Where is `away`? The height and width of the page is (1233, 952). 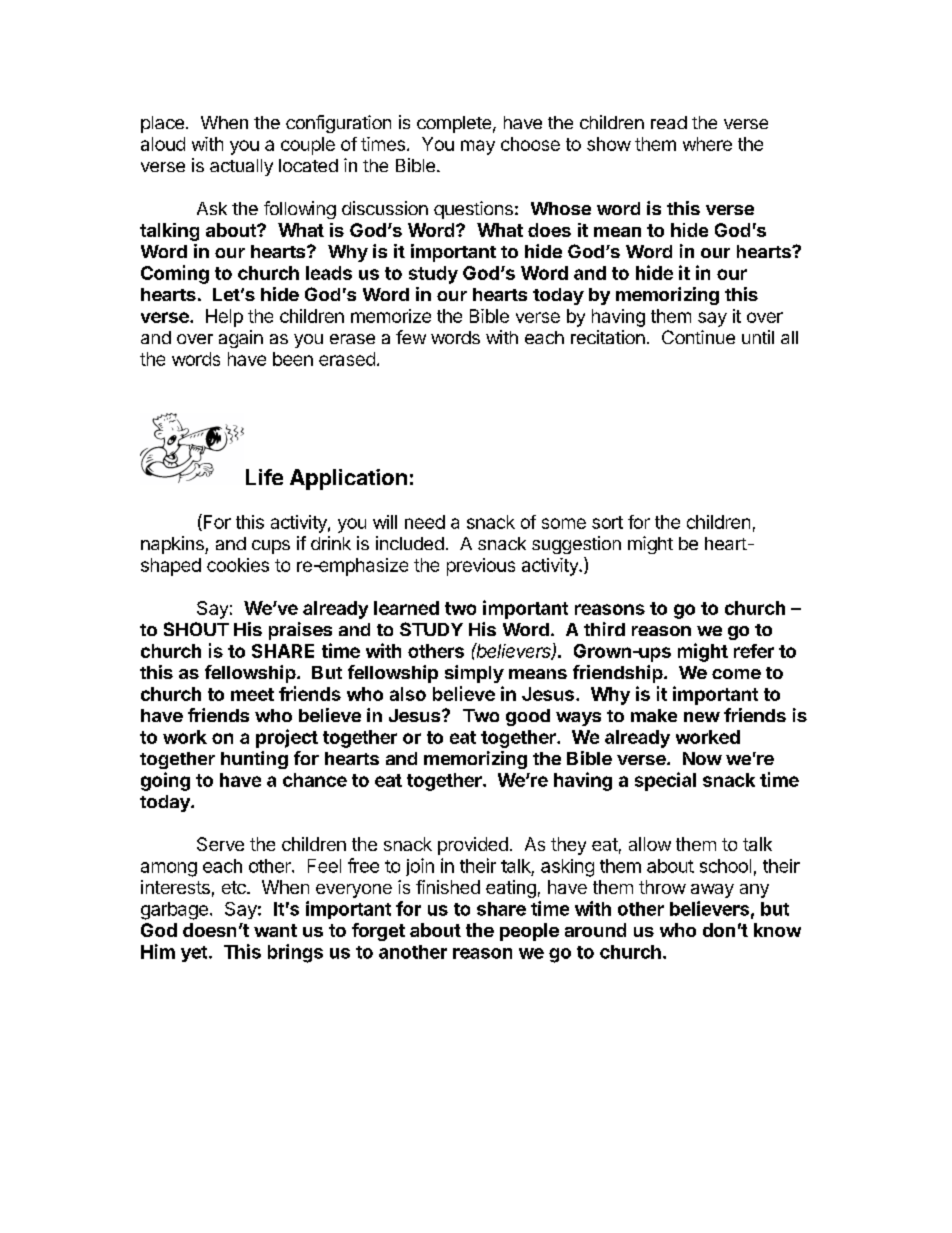 away is located at coordinates (712, 891).
